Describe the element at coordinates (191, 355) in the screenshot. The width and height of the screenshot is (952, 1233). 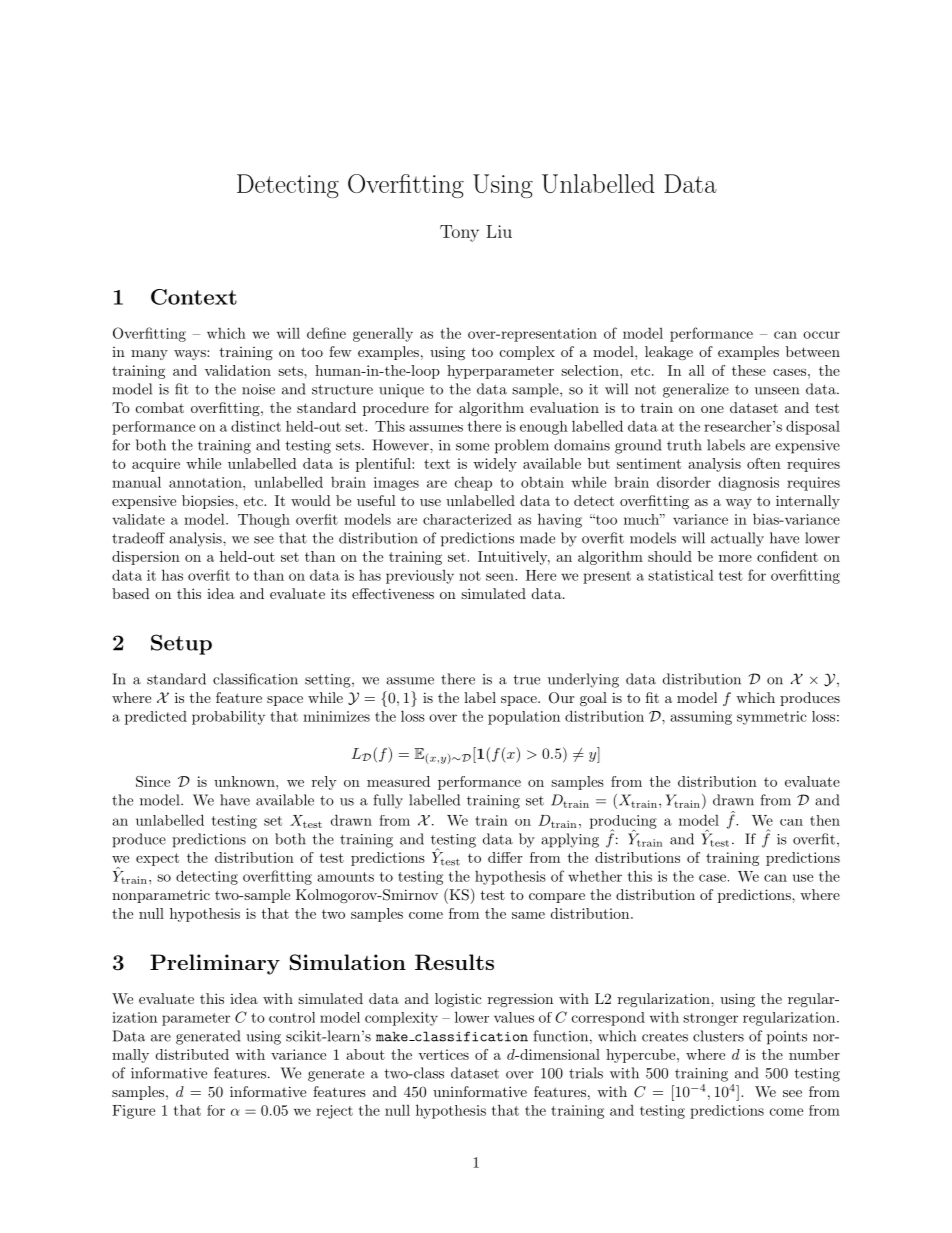
I see `ways` at that location.
